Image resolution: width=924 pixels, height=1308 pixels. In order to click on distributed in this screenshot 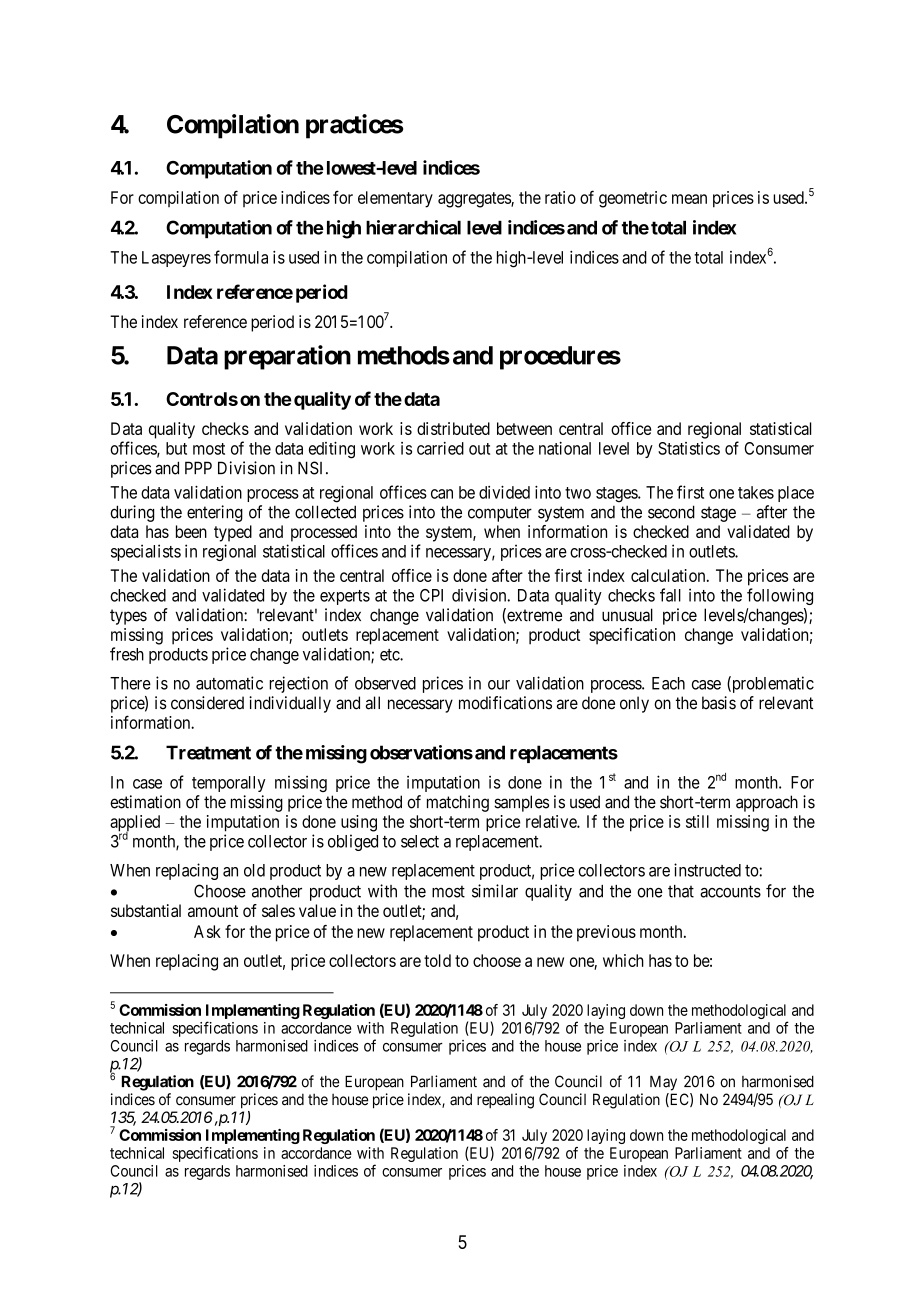, I will do `click(453, 428)`.
